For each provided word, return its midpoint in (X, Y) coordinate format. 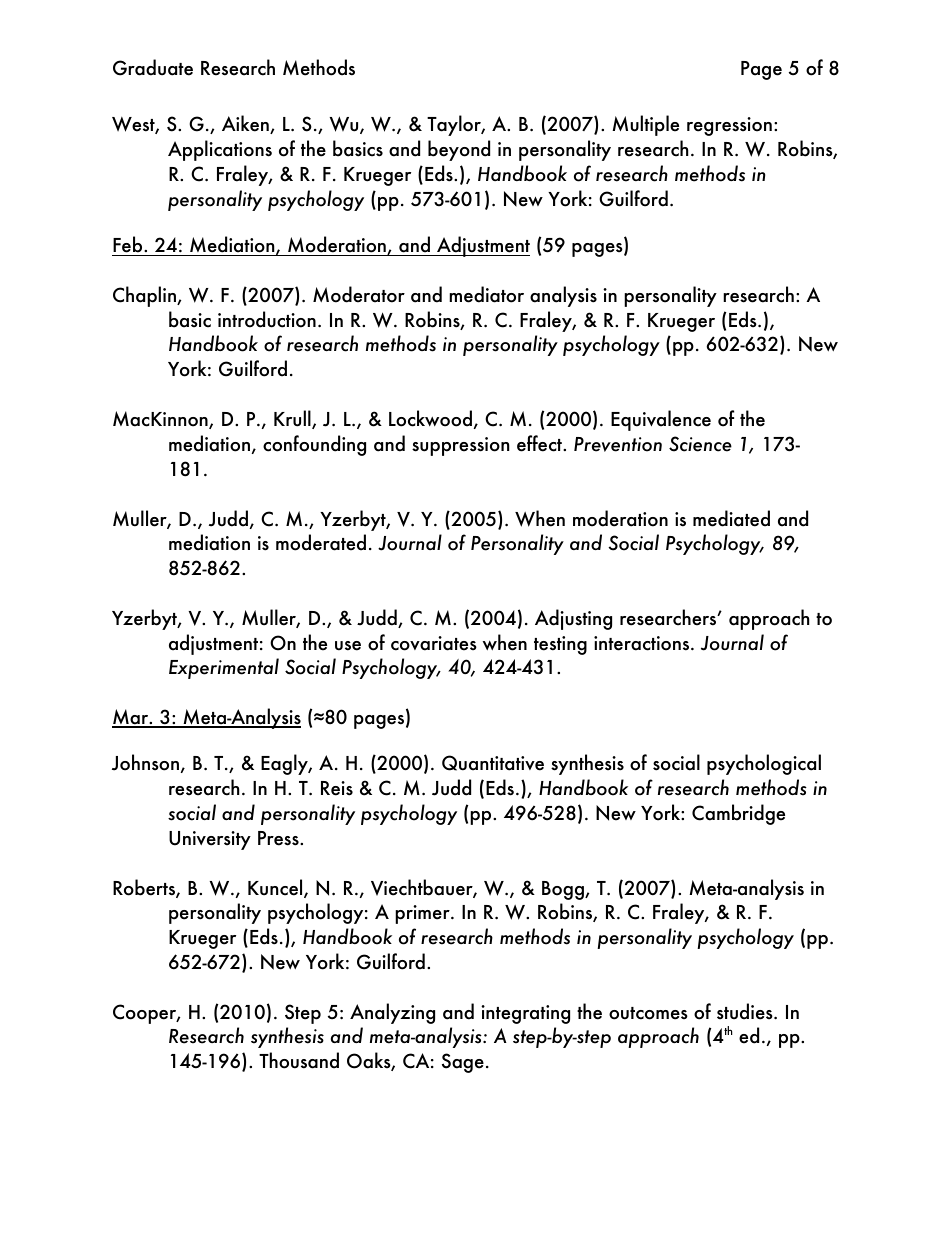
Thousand (299, 1060)
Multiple (645, 125)
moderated (321, 542)
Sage (463, 1063)
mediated (731, 518)
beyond (459, 150)
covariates (434, 643)
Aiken (246, 124)
